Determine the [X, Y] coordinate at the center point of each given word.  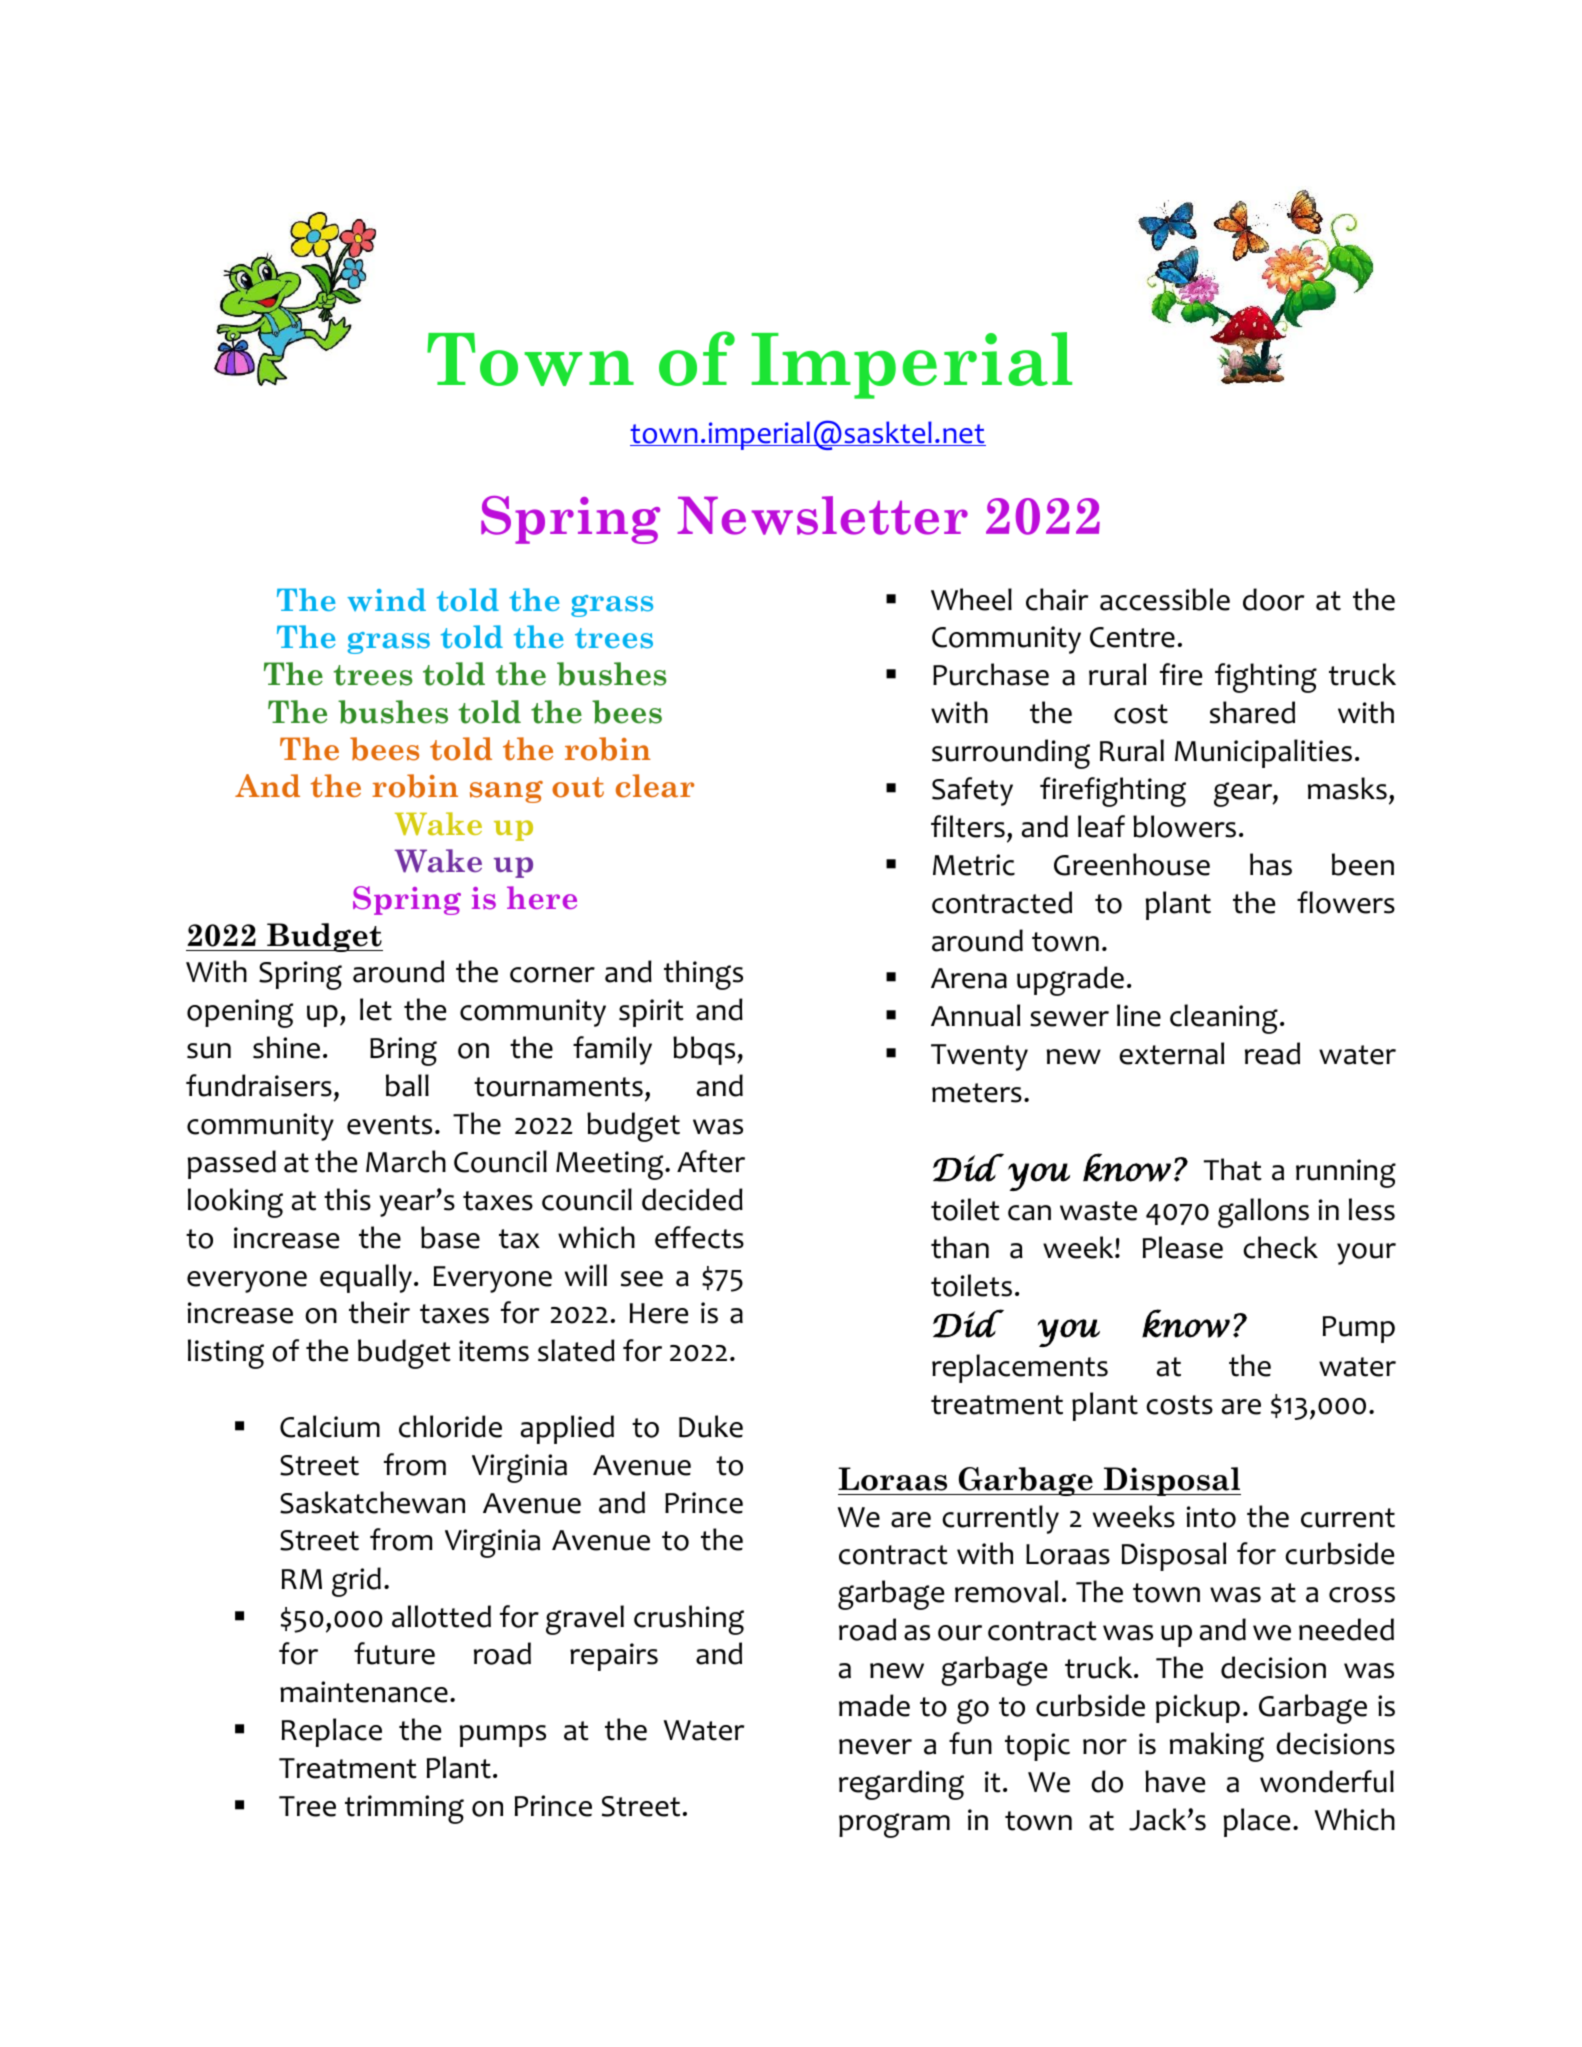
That [1233, 1169]
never [875, 1747]
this [347, 1199]
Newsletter [823, 515]
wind [386, 600]
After [711, 1161]
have [1175, 1781]
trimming [404, 1809]
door [1273, 599]
